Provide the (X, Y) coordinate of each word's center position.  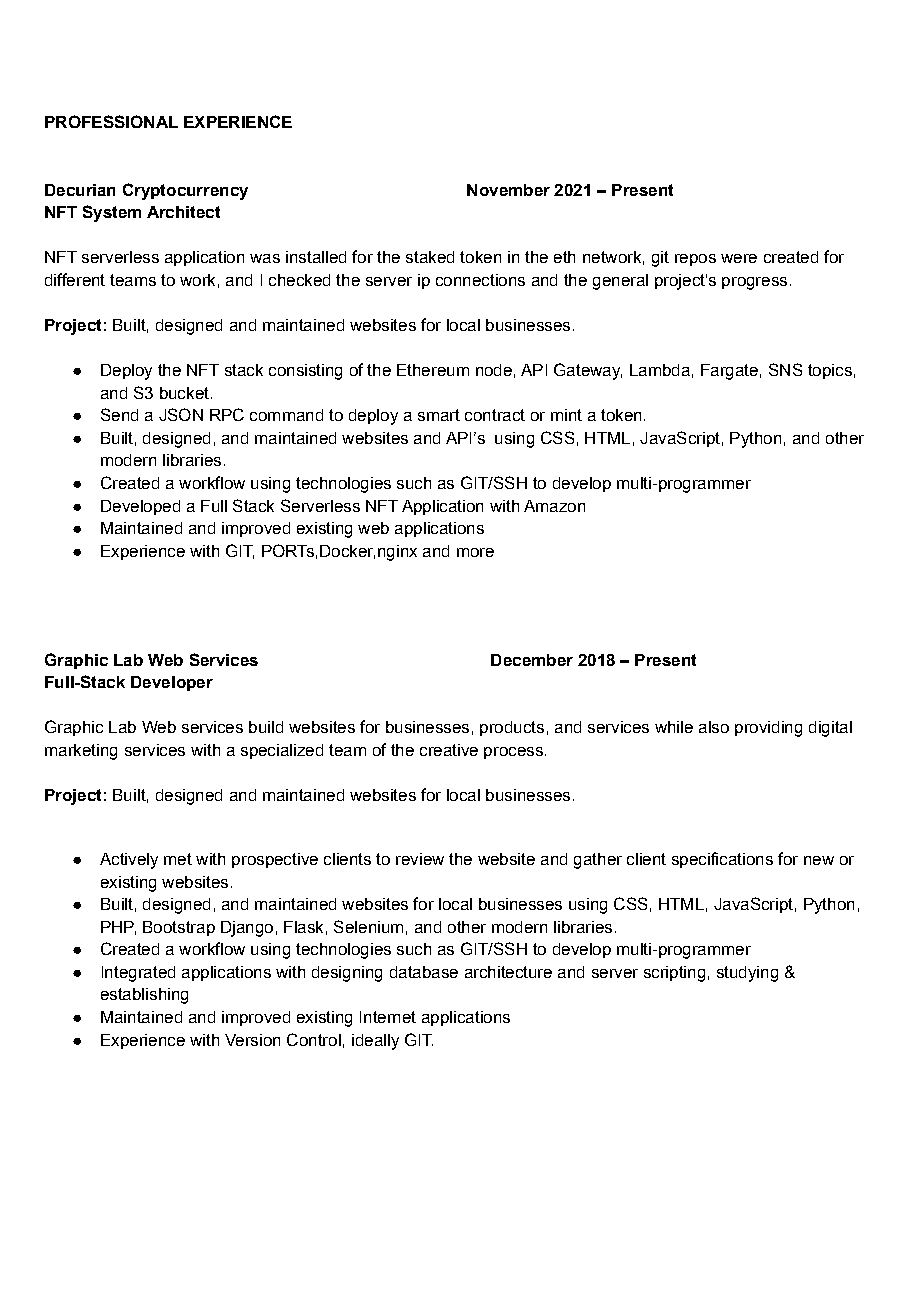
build (266, 727)
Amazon (554, 506)
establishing (144, 996)
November (508, 190)
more (475, 552)
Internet (388, 1017)
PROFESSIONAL (111, 121)
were (739, 258)
